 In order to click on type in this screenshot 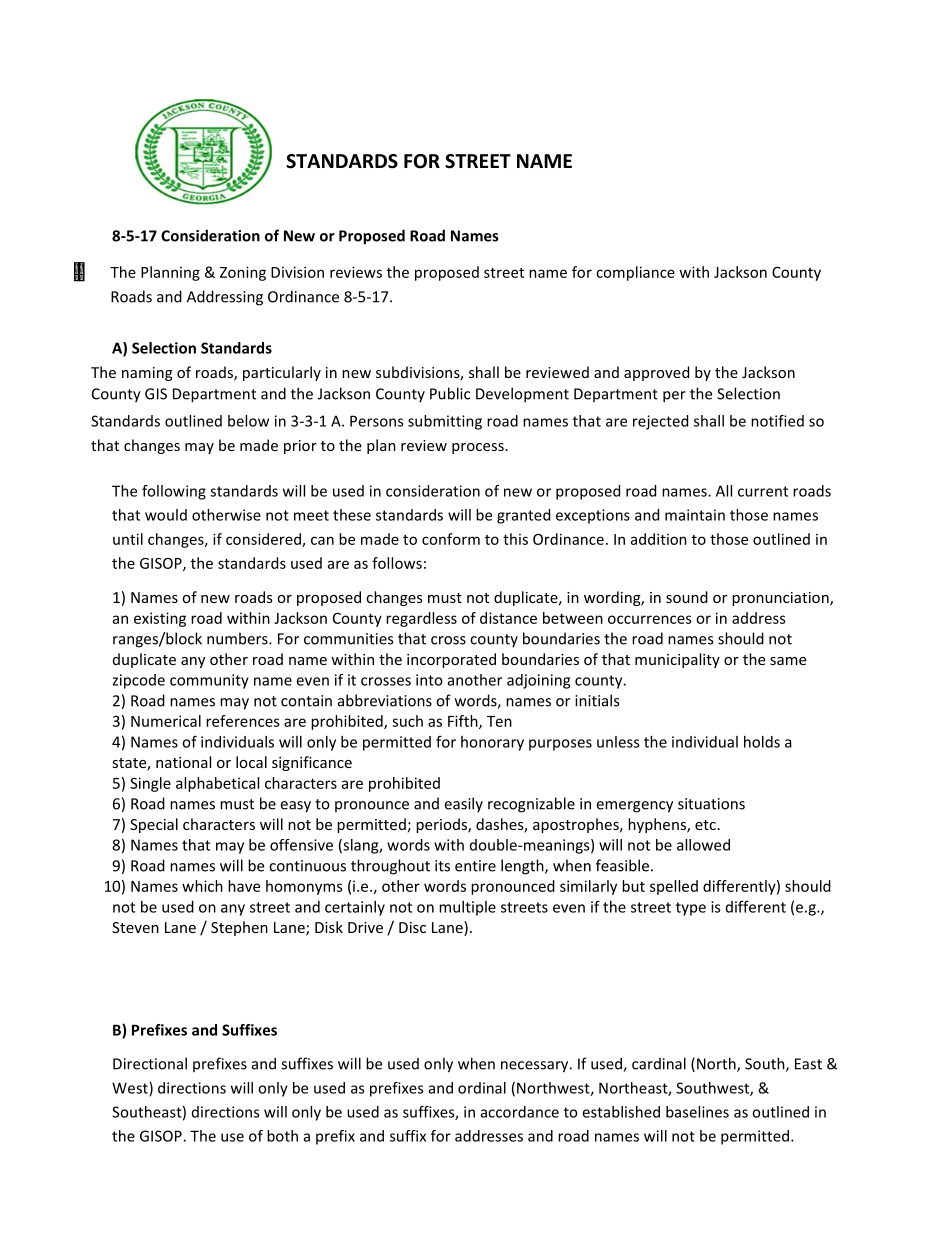, I will do `click(691, 909)`.
